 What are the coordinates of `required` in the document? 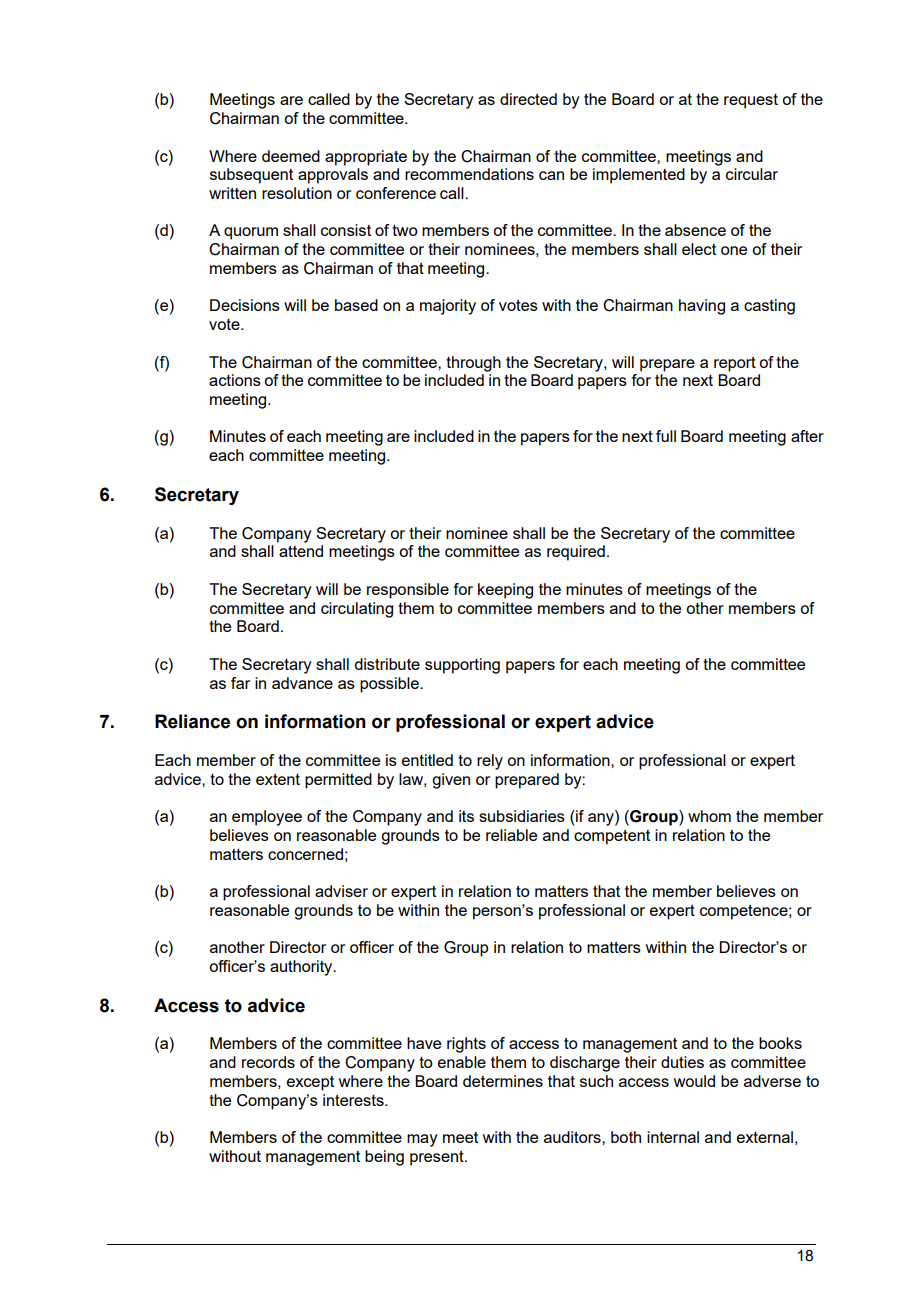 It's located at (576, 553).
